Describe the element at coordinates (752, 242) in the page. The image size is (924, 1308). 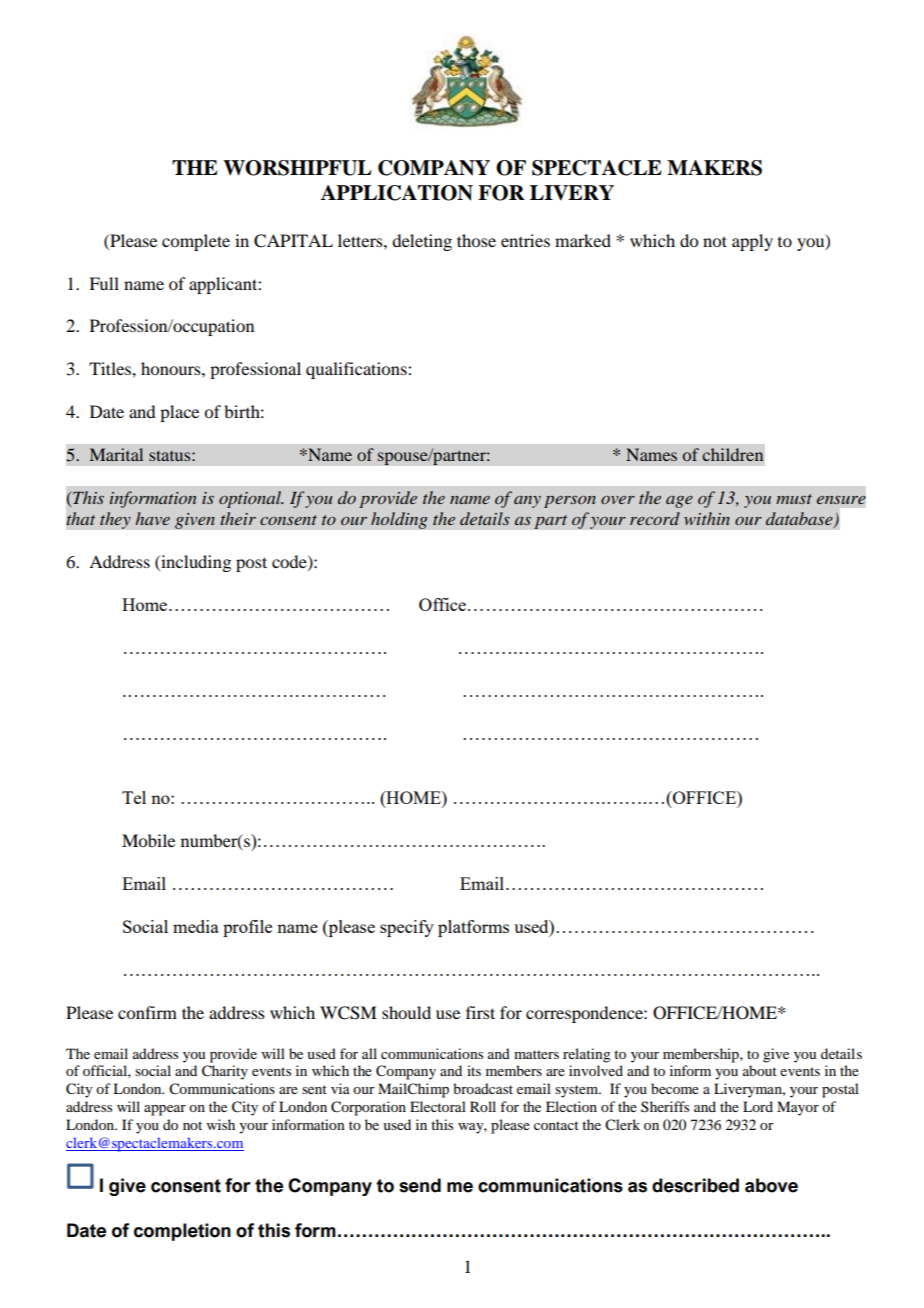
I see `apply` at that location.
